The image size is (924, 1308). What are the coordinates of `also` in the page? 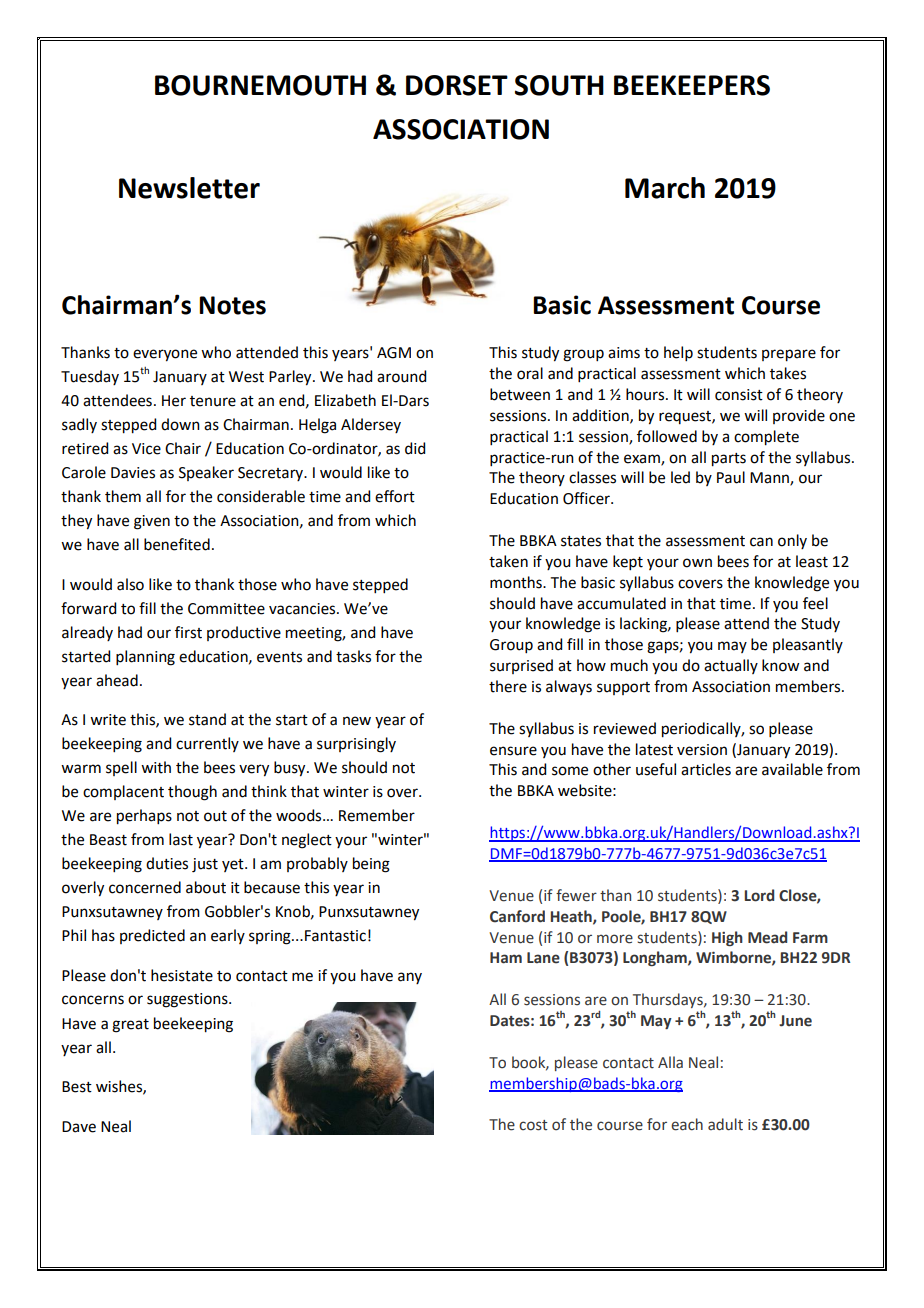 It's located at (130, 584).
